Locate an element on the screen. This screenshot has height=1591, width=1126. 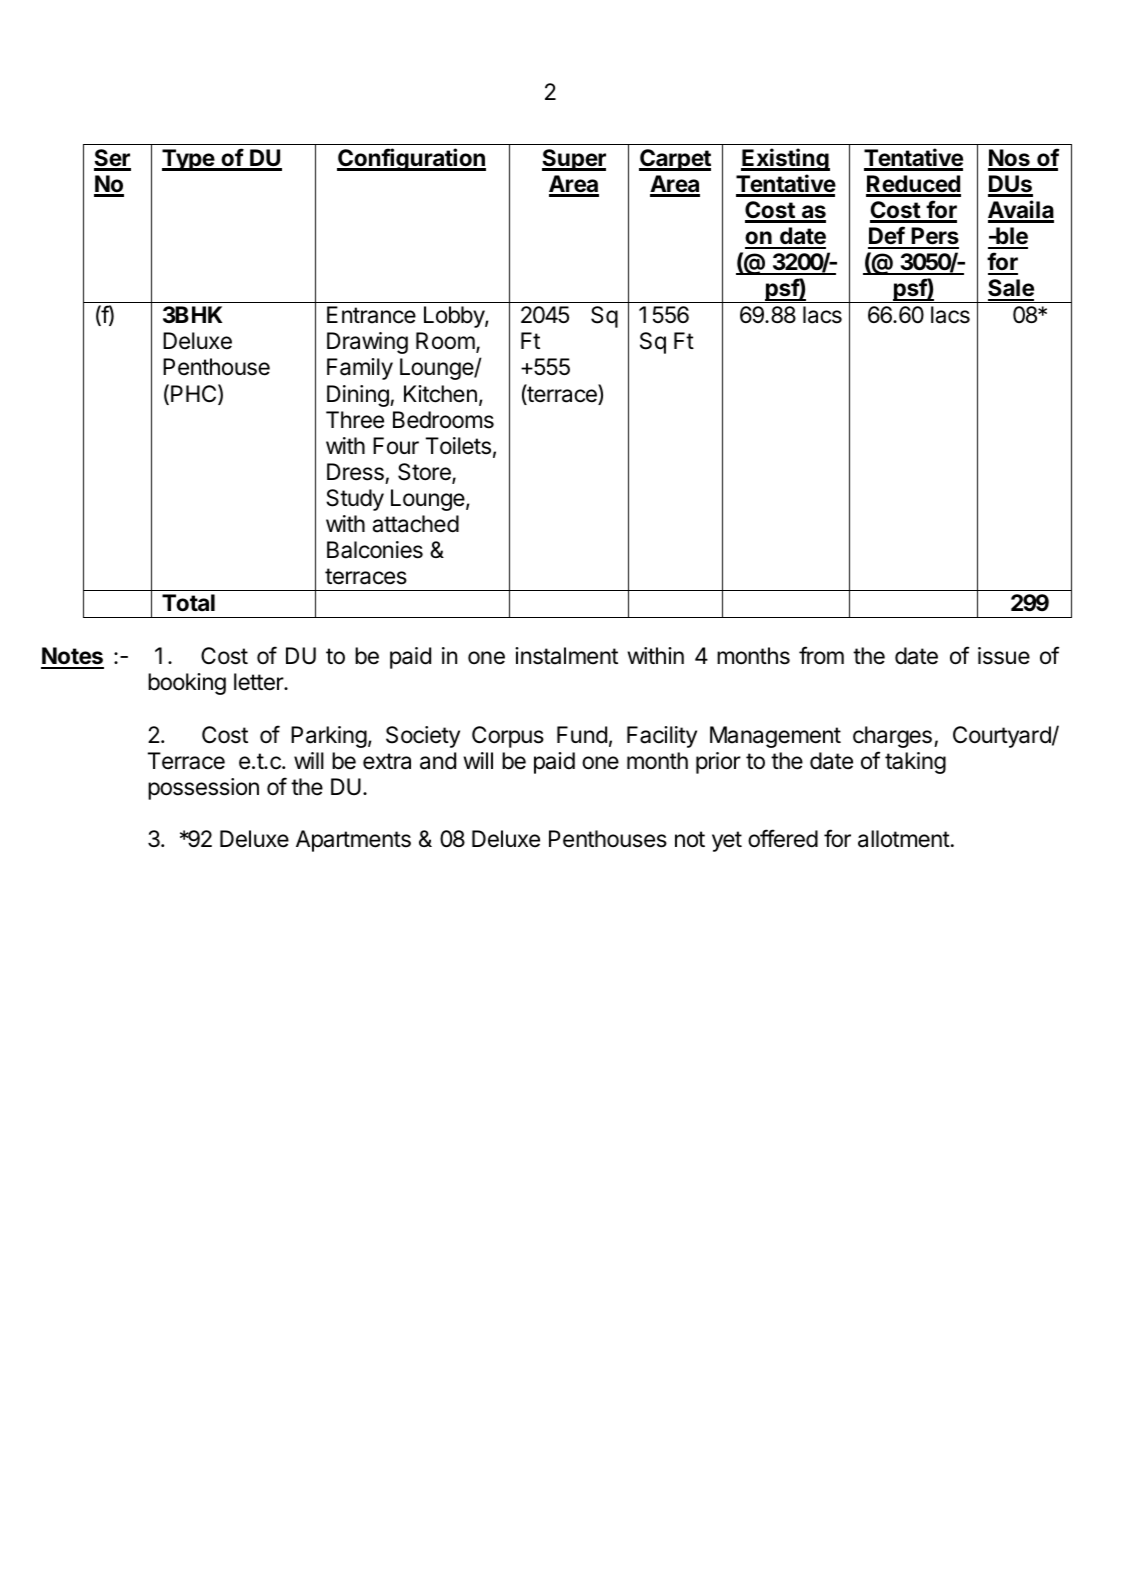
from is located at coordinates (821, 655).
